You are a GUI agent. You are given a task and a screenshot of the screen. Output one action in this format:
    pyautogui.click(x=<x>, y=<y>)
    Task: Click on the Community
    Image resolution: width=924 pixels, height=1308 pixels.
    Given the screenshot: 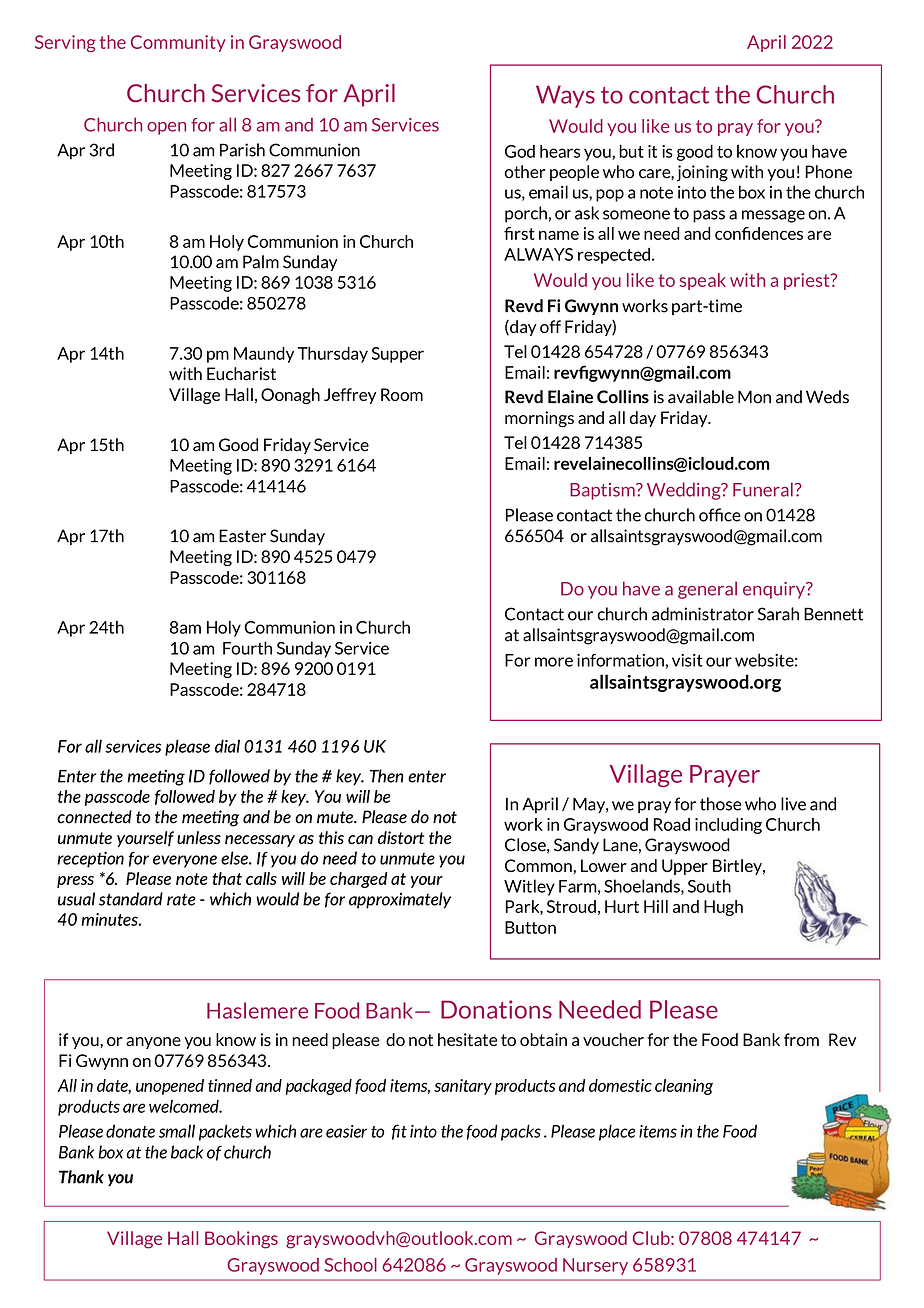 What is the action you would take?
    pyautogui.click(x=178, y=43)
